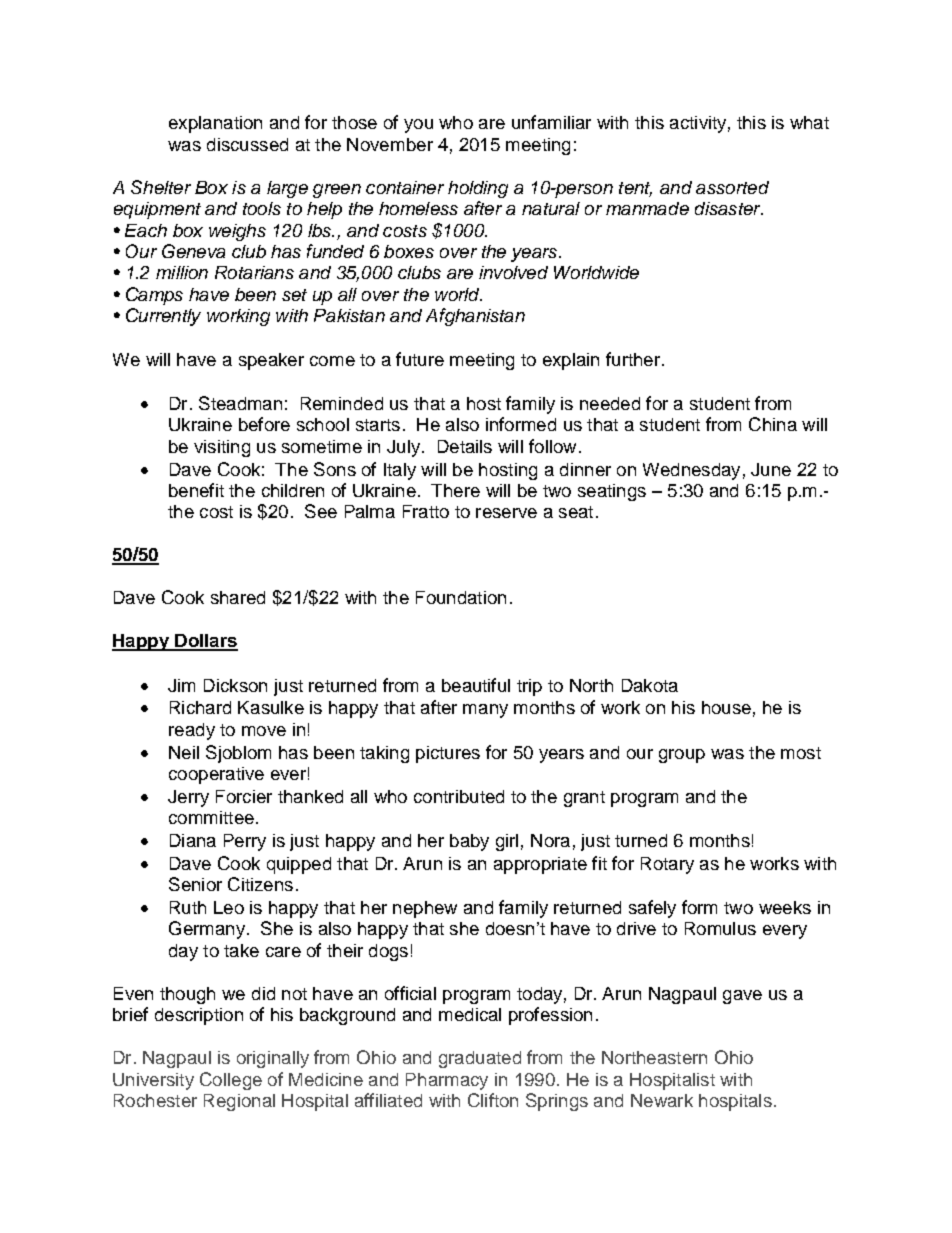 The width and height of the screenshot is (952, 1233). Describe the element at coordinates (238, 597) in the screenshot. I see `shared` at that location.
